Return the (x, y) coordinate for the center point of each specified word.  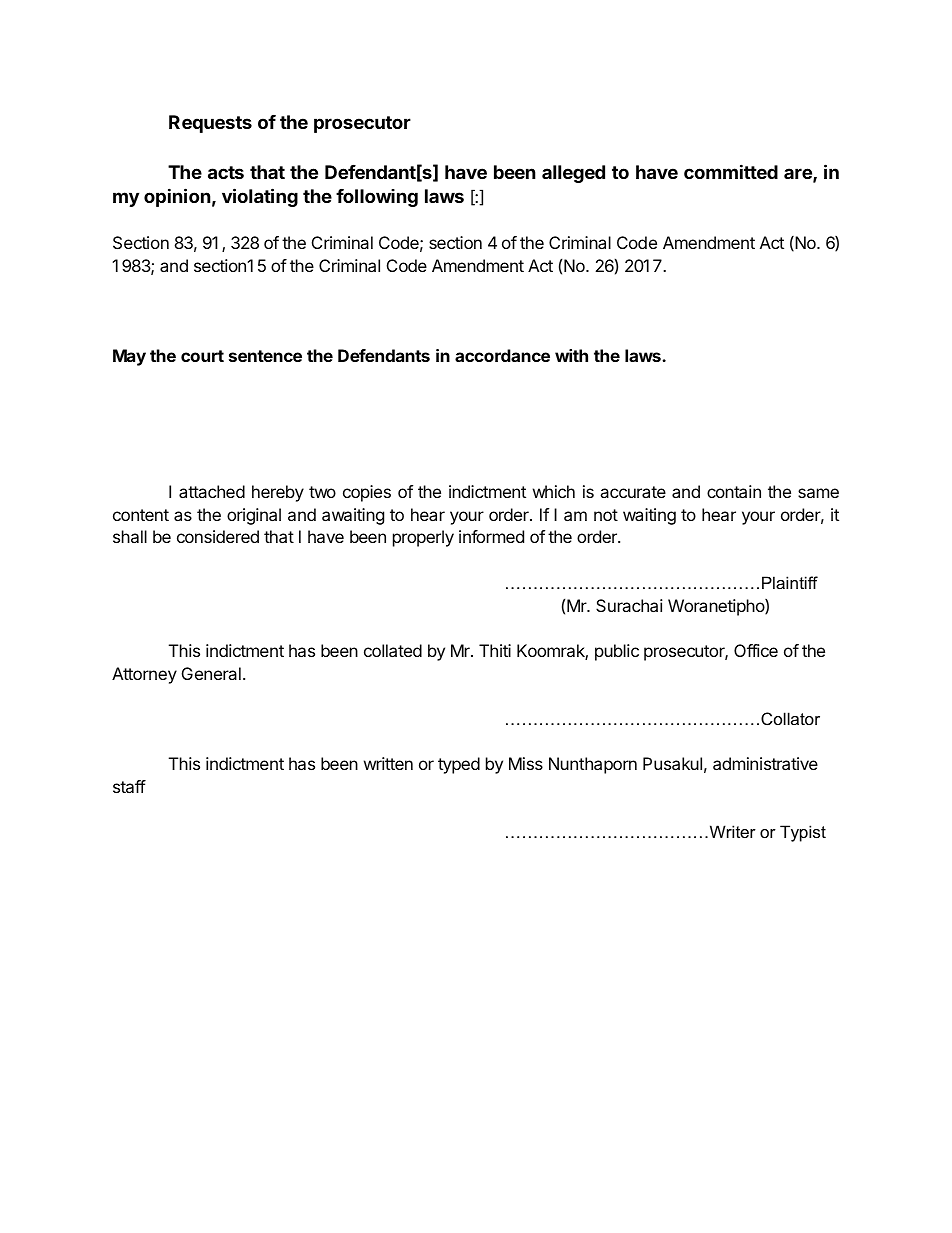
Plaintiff (790, 582)
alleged (573, 174)
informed (491, 536)
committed (731, 171)
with (571, 355)
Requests (210, 124)
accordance (502, 355)
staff (129, 786)
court (202, 356)
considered (218, 536)
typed (459, 765)
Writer (731, 831)
